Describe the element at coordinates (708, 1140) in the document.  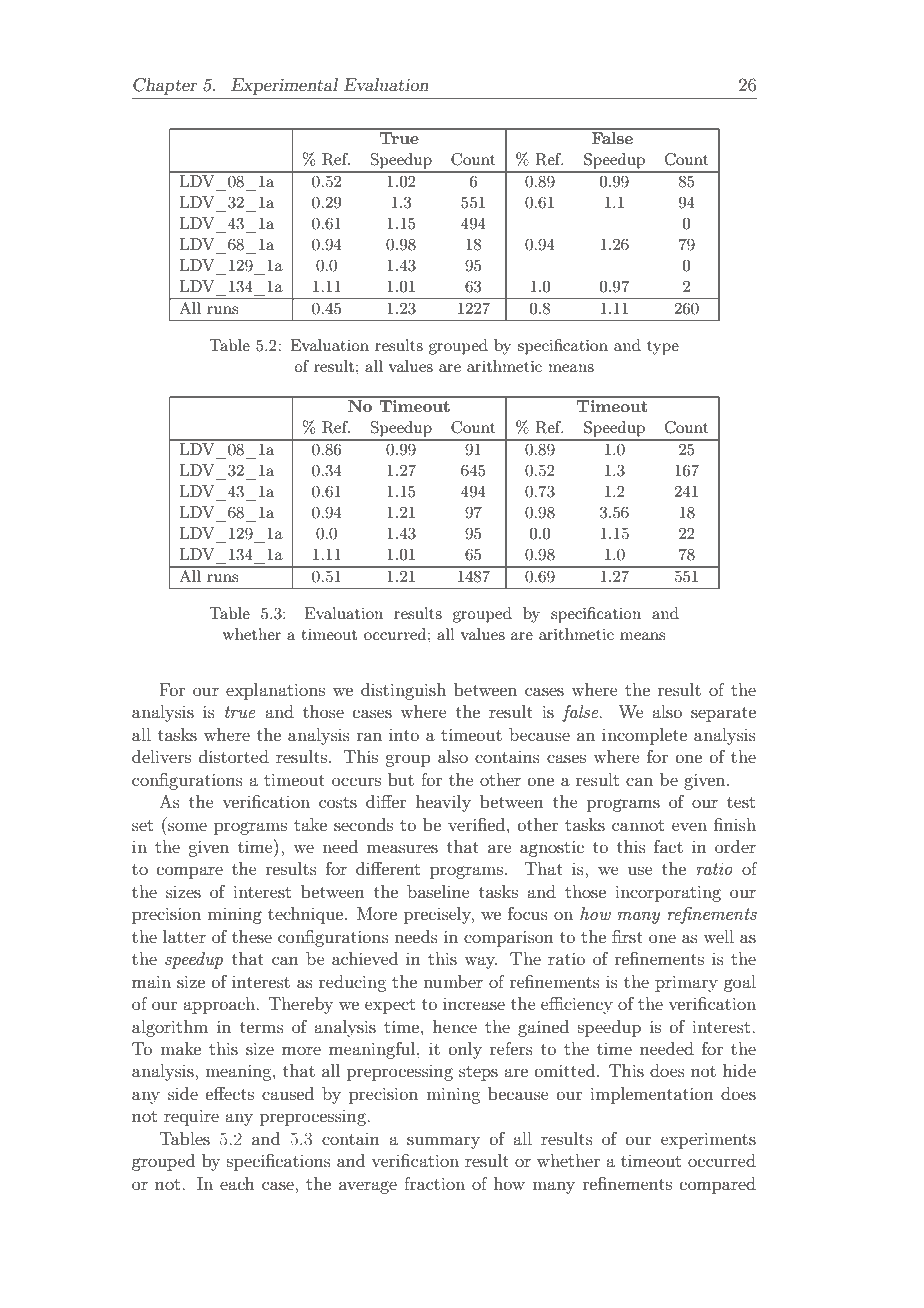
I see `experiments` at that location.
